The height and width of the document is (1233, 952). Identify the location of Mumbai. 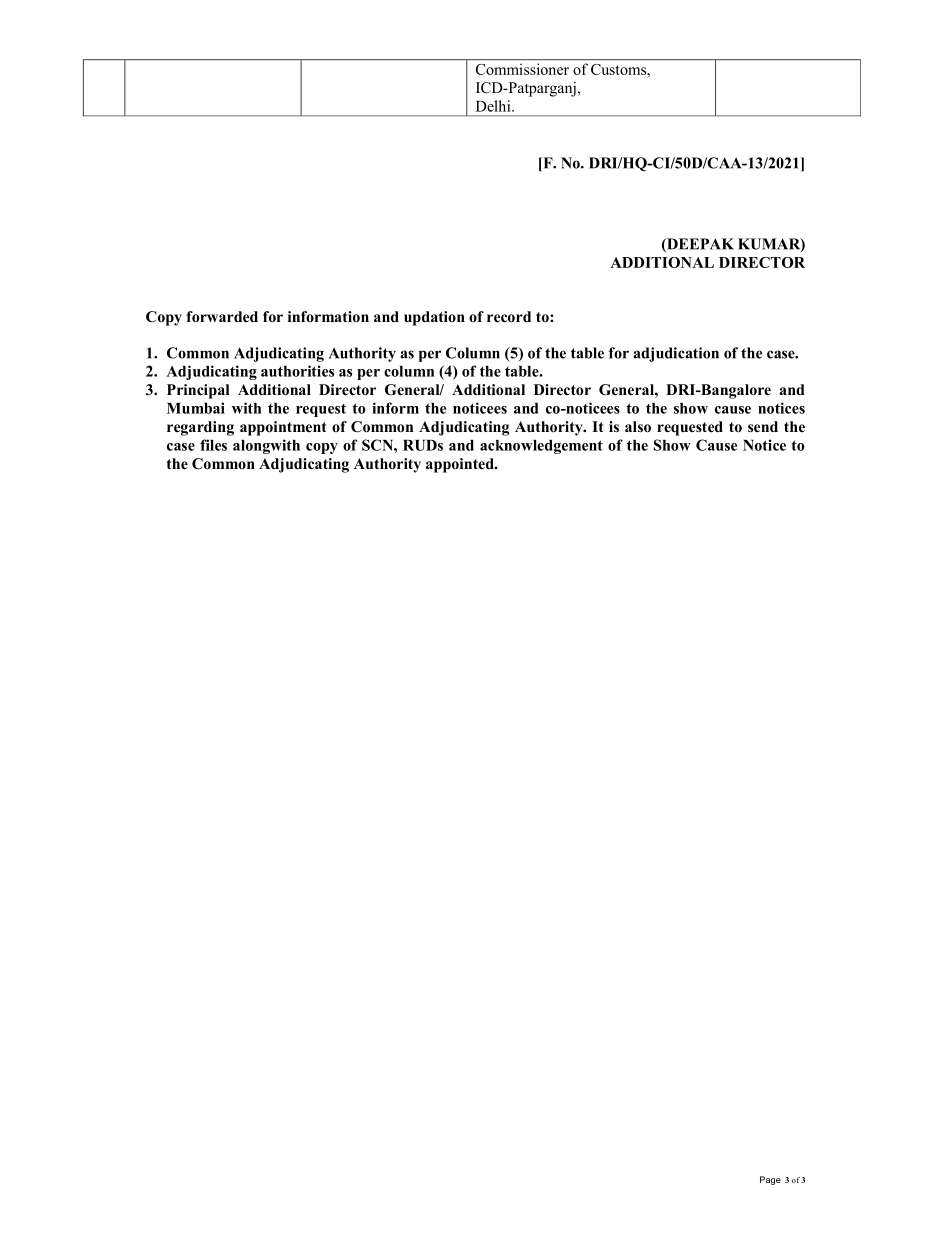
(196, 408).
